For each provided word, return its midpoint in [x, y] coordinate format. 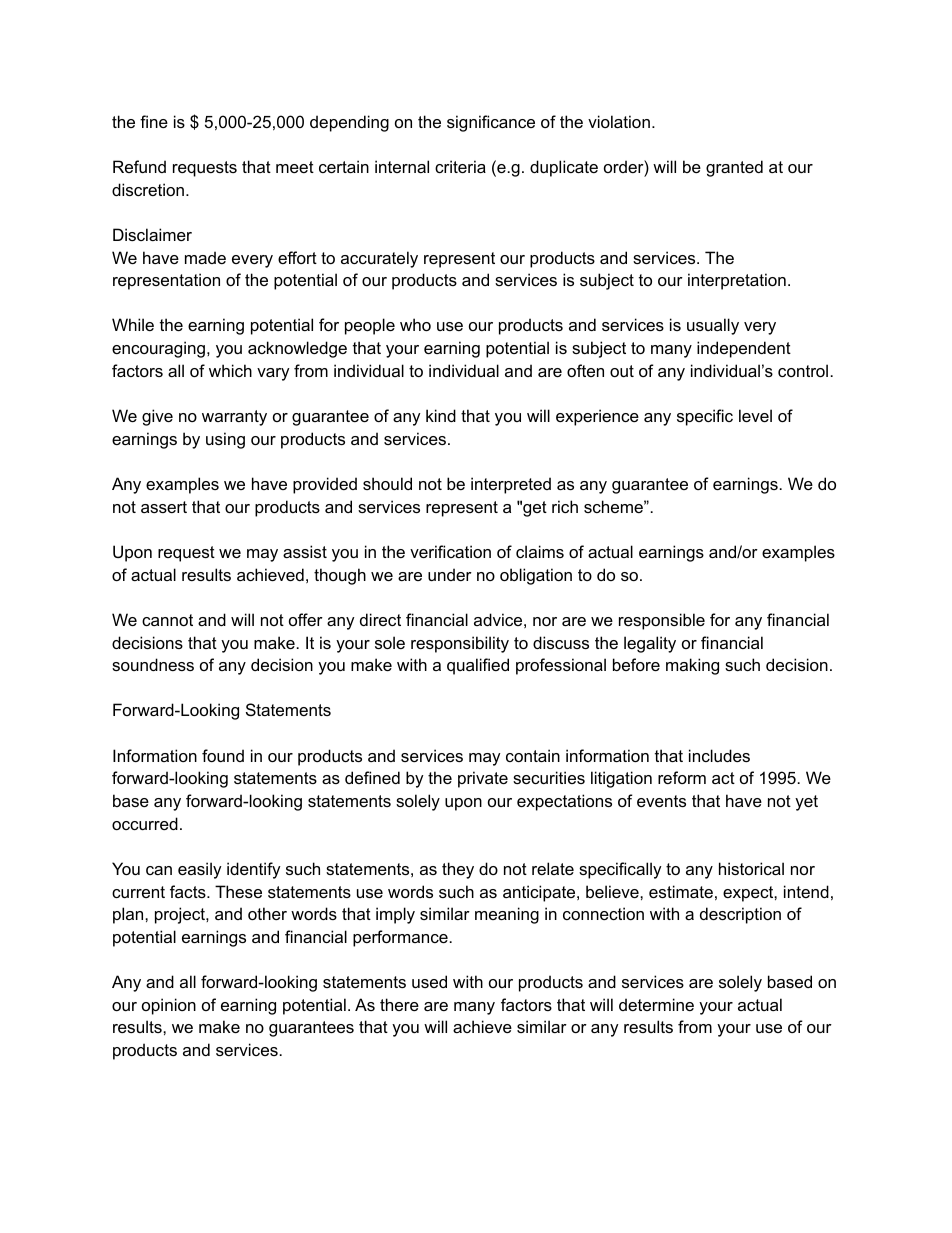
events [661, 801]
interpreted [511, 485]
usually [713, 326]
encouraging [158, 349]
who [415, 324]
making [692, 666]
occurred [145, 823]
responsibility [460, 644]
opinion [169, 1006]
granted [734, 168]
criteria [460, 166]
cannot [167, 620]
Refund [139, 166]
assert [164, 507]
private [483, 779]
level [755, 415]
